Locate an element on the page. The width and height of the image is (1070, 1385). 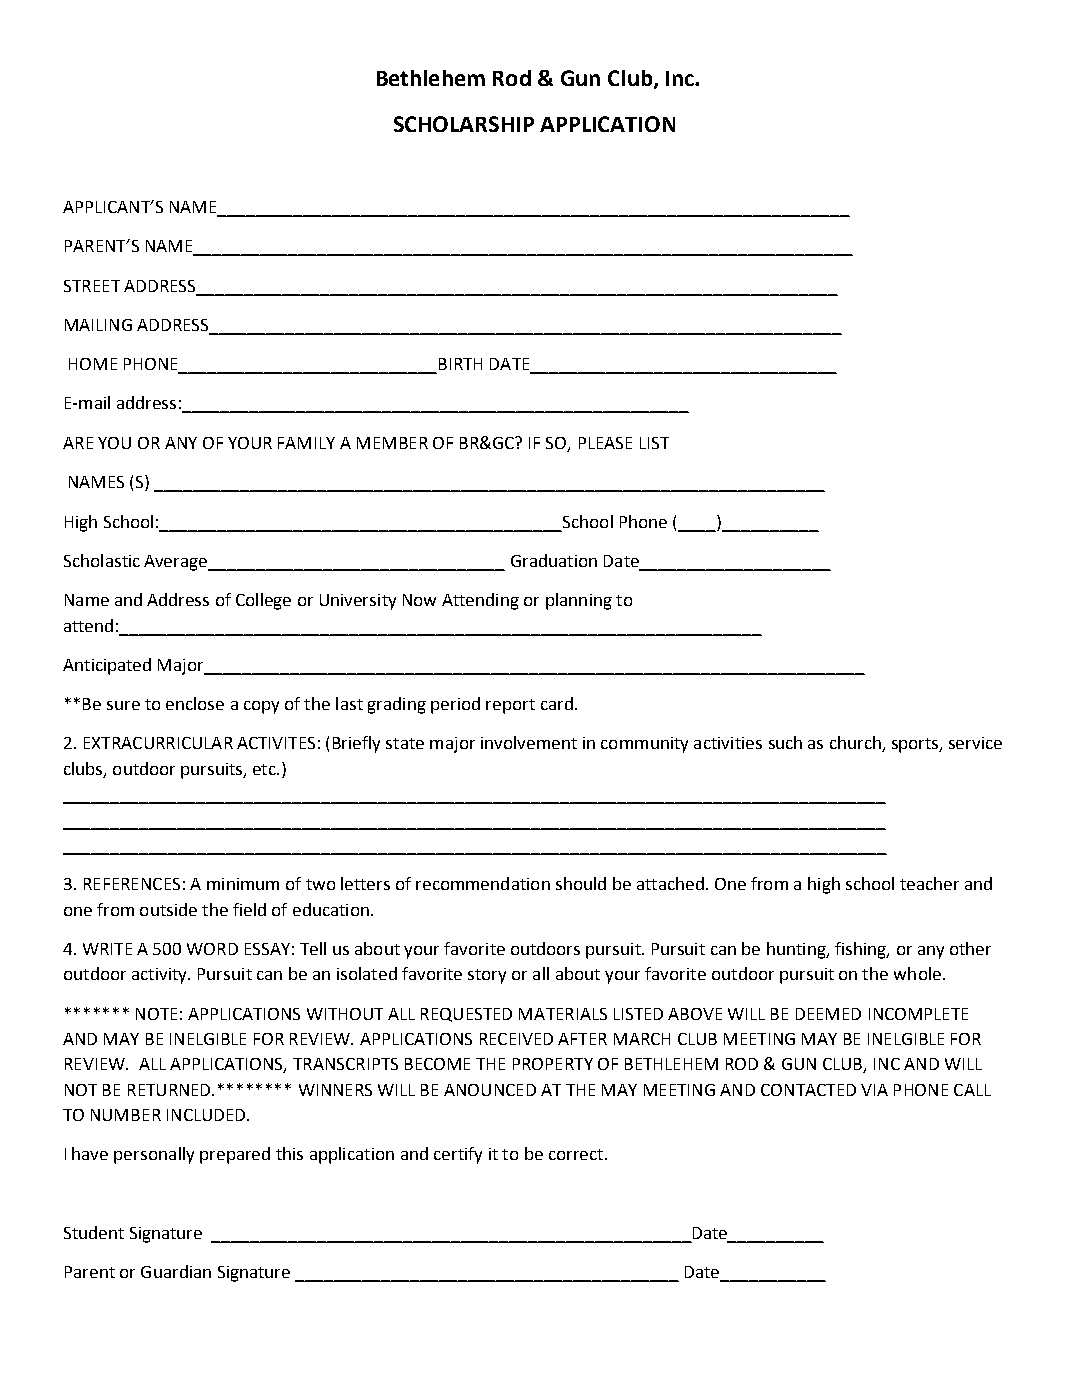
enclose is located at coordinates (195, 703).
